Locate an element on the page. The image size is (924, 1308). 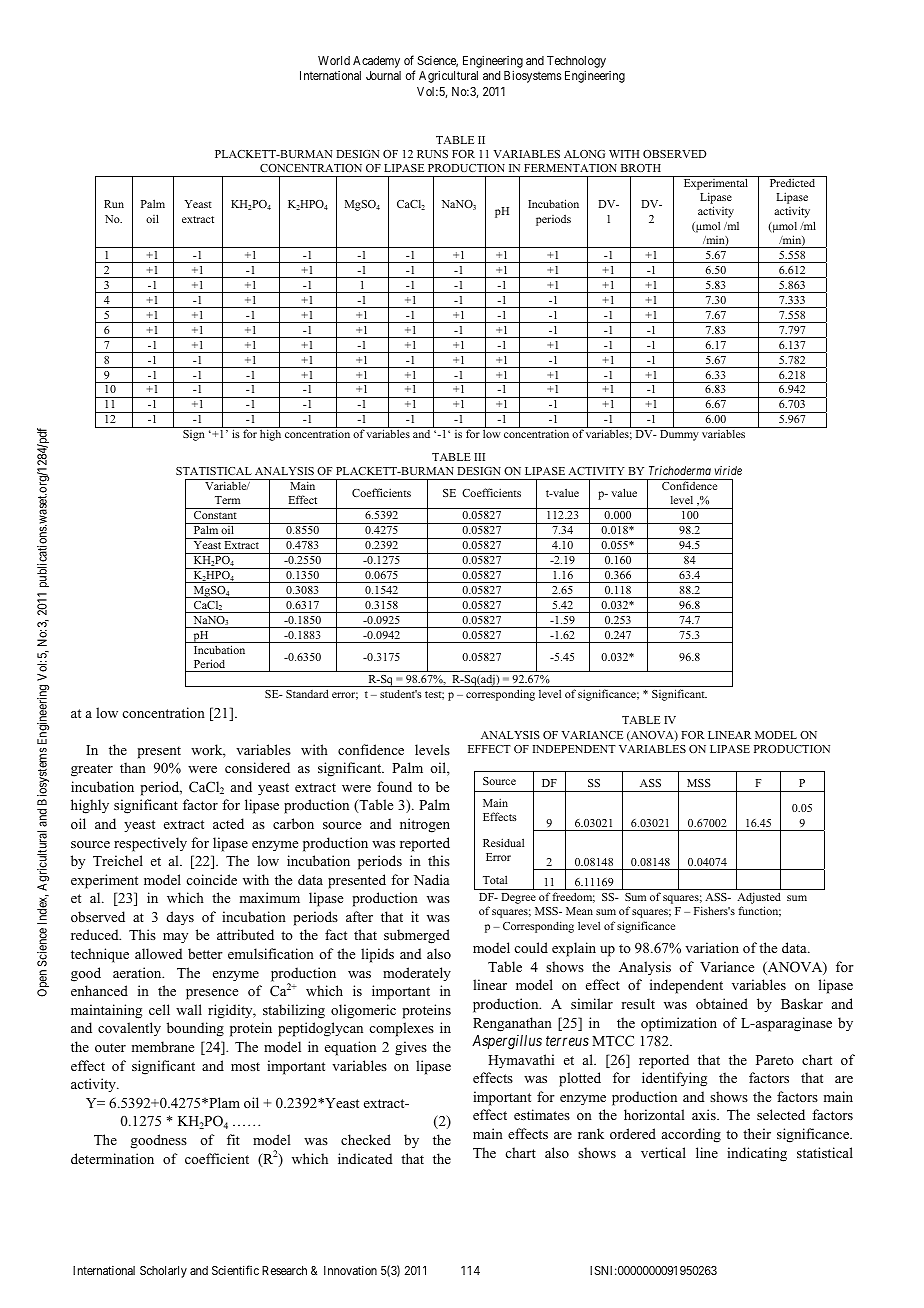
considered is located at coordinates (257, 767).
